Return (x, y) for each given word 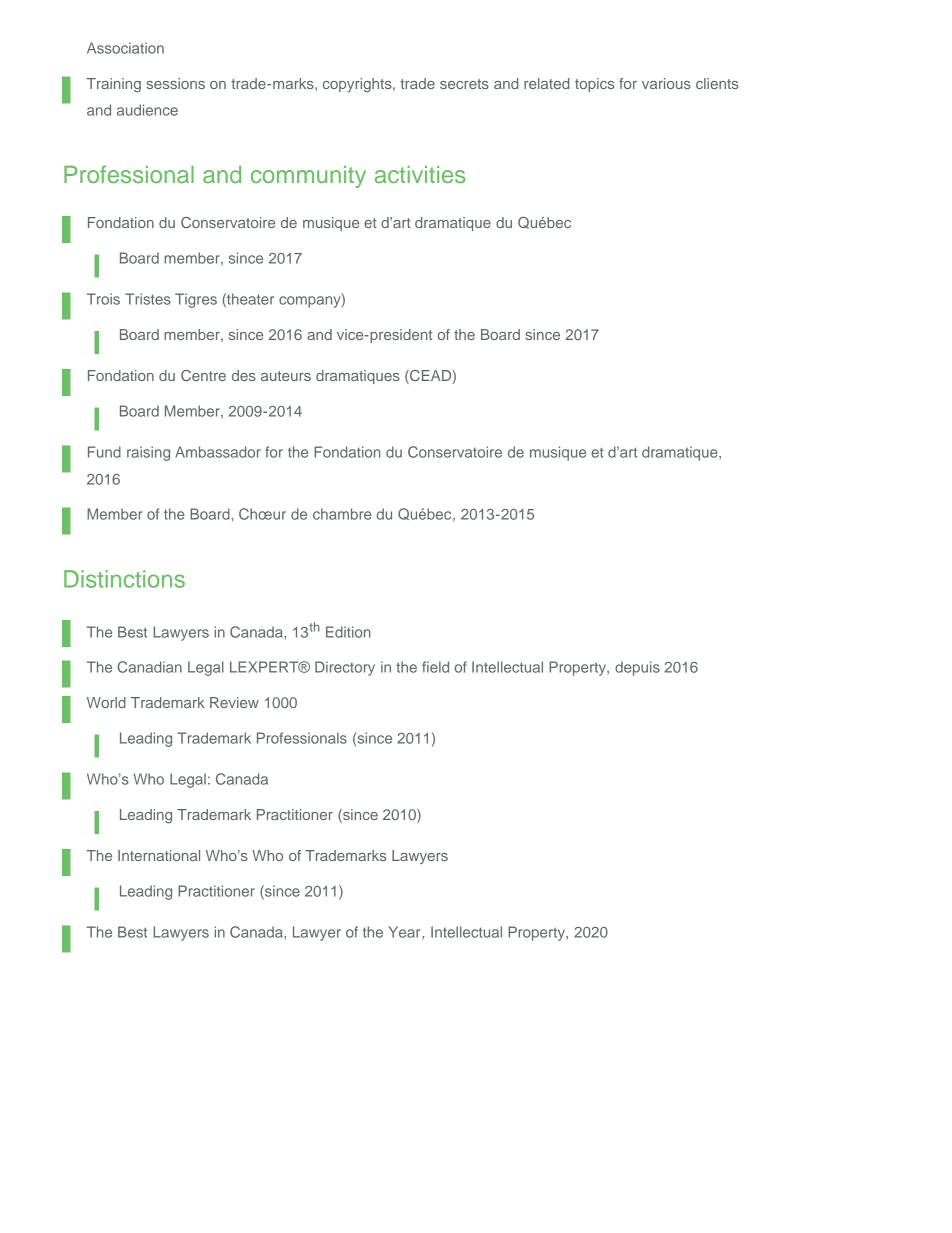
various (666, 83)
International (159, 855)
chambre (342, 514)
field (435, 667)
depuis (637, 668)
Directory (345, 668)
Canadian (149, 667)
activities (420, 174)
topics (594, 85)
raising (148, 453)
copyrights (358, 85)
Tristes (148, 299)
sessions (176, 83)
